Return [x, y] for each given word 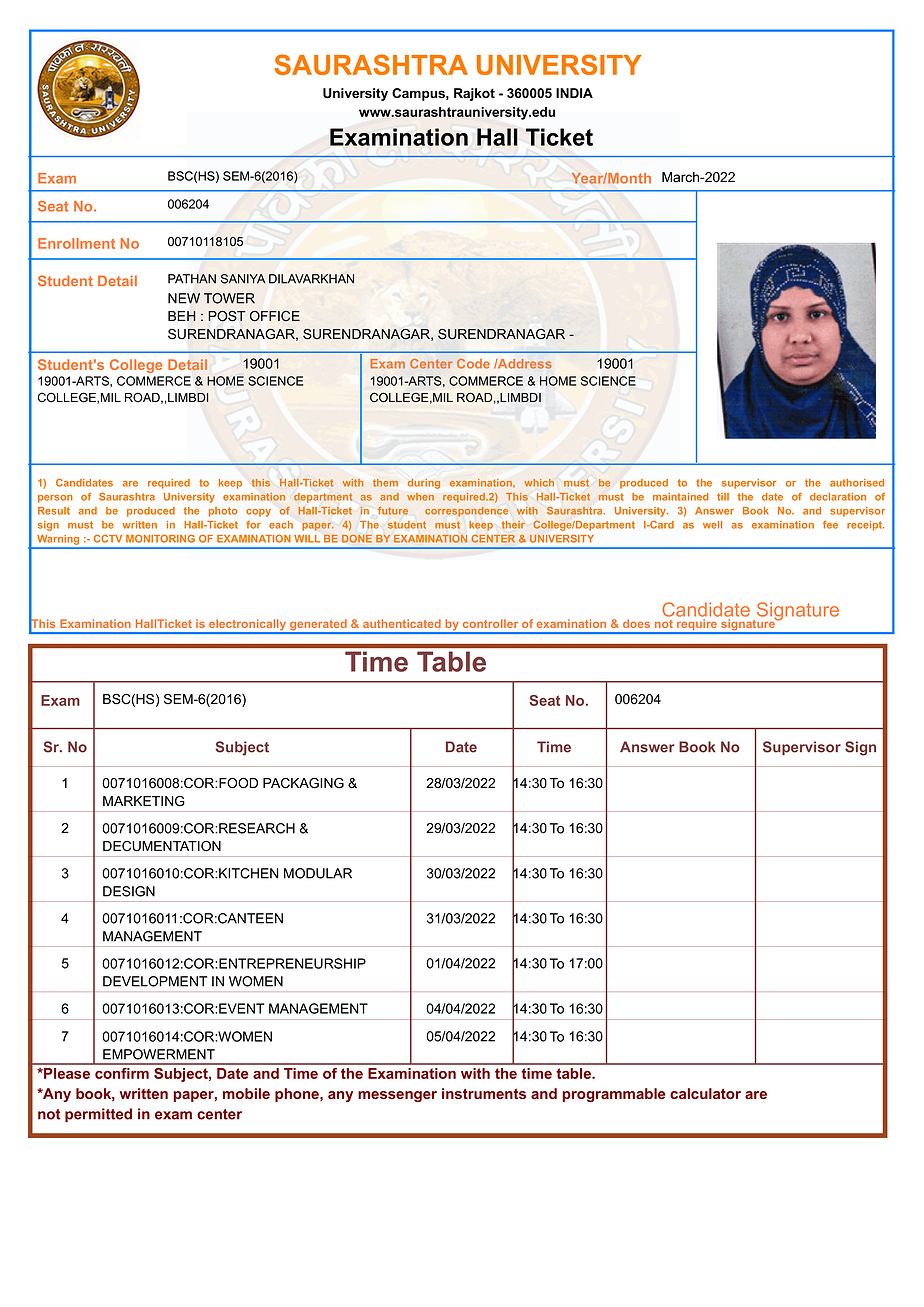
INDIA [574, 93]
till [723, 497]
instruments [484, 1093]
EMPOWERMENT [159, 1054]
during [424, 484]
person [55, 499]
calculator [705, 1093]
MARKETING [144, 801]
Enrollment [76, 243]
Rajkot [474, 94]
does [636, 623]
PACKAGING [303, 783]
